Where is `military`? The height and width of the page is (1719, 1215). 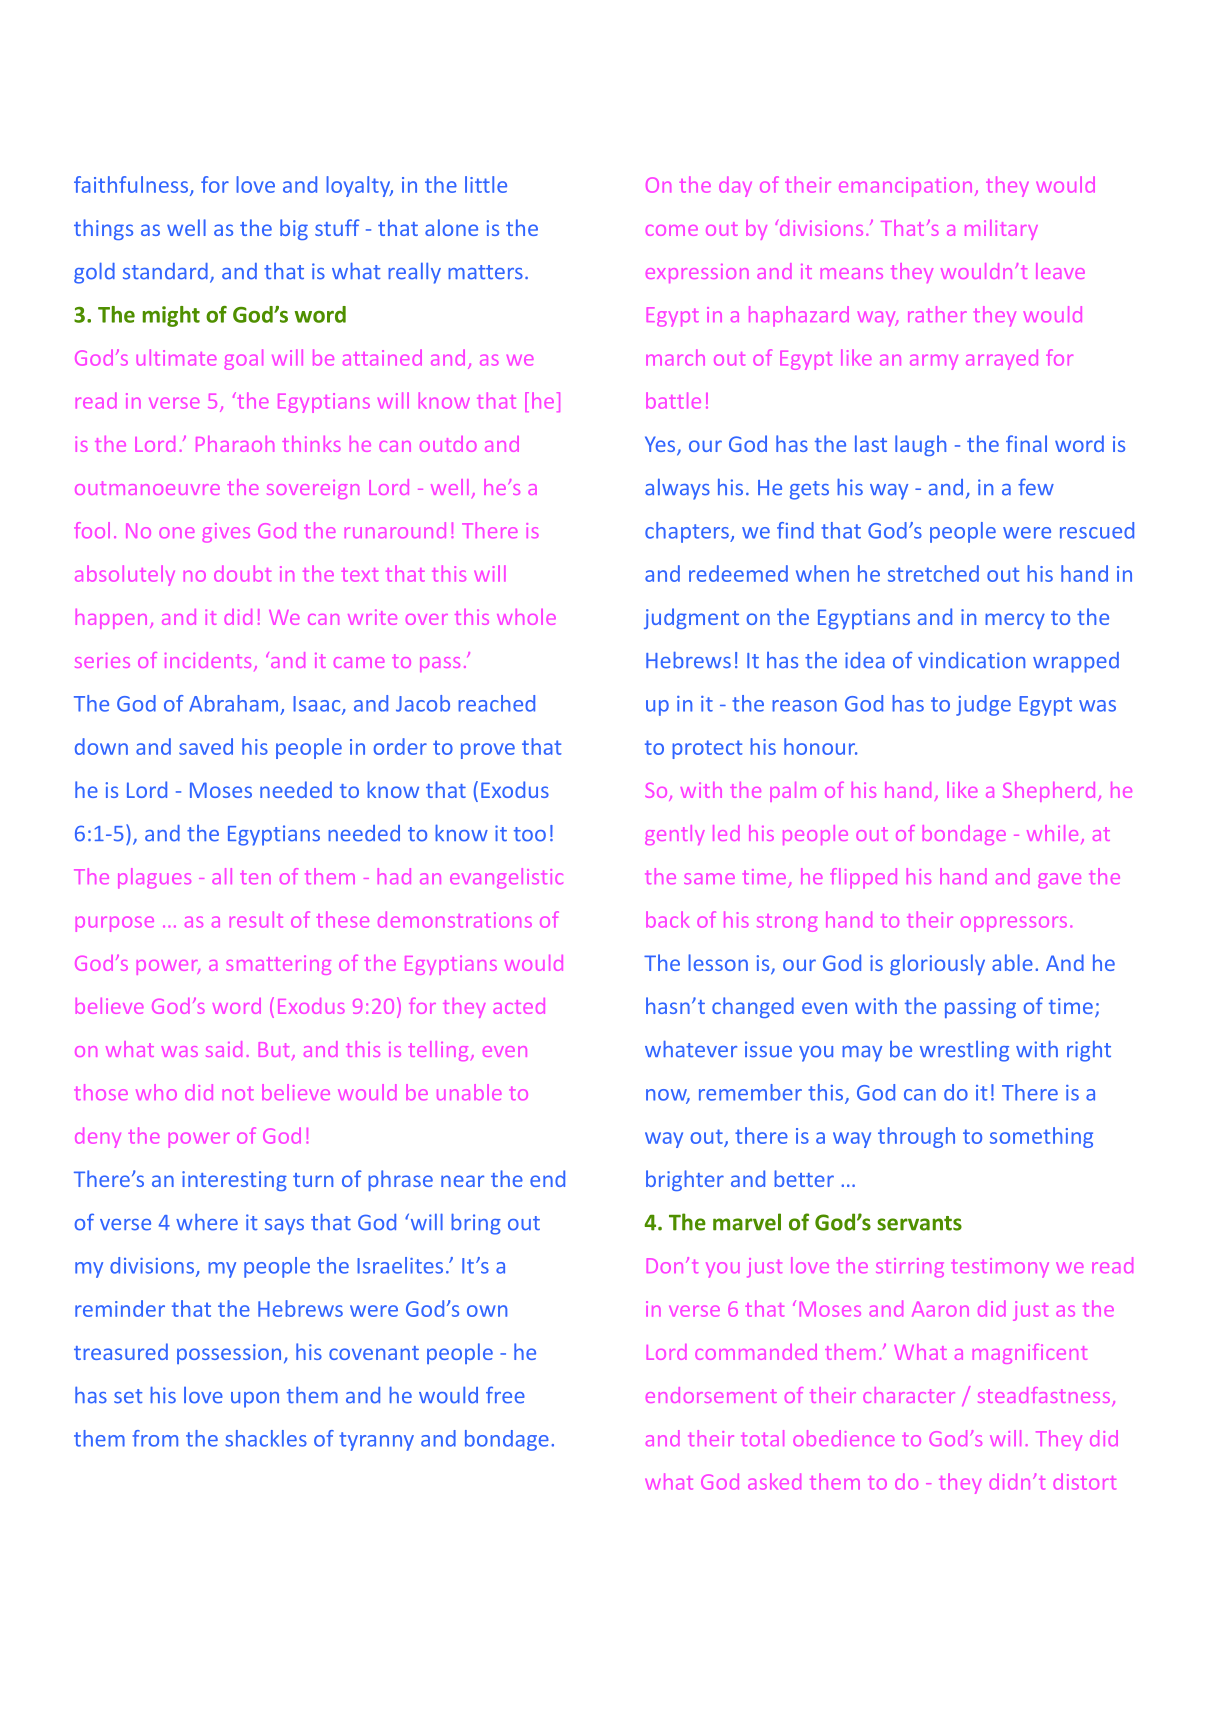 military is located at coordinates (1001, 230).
